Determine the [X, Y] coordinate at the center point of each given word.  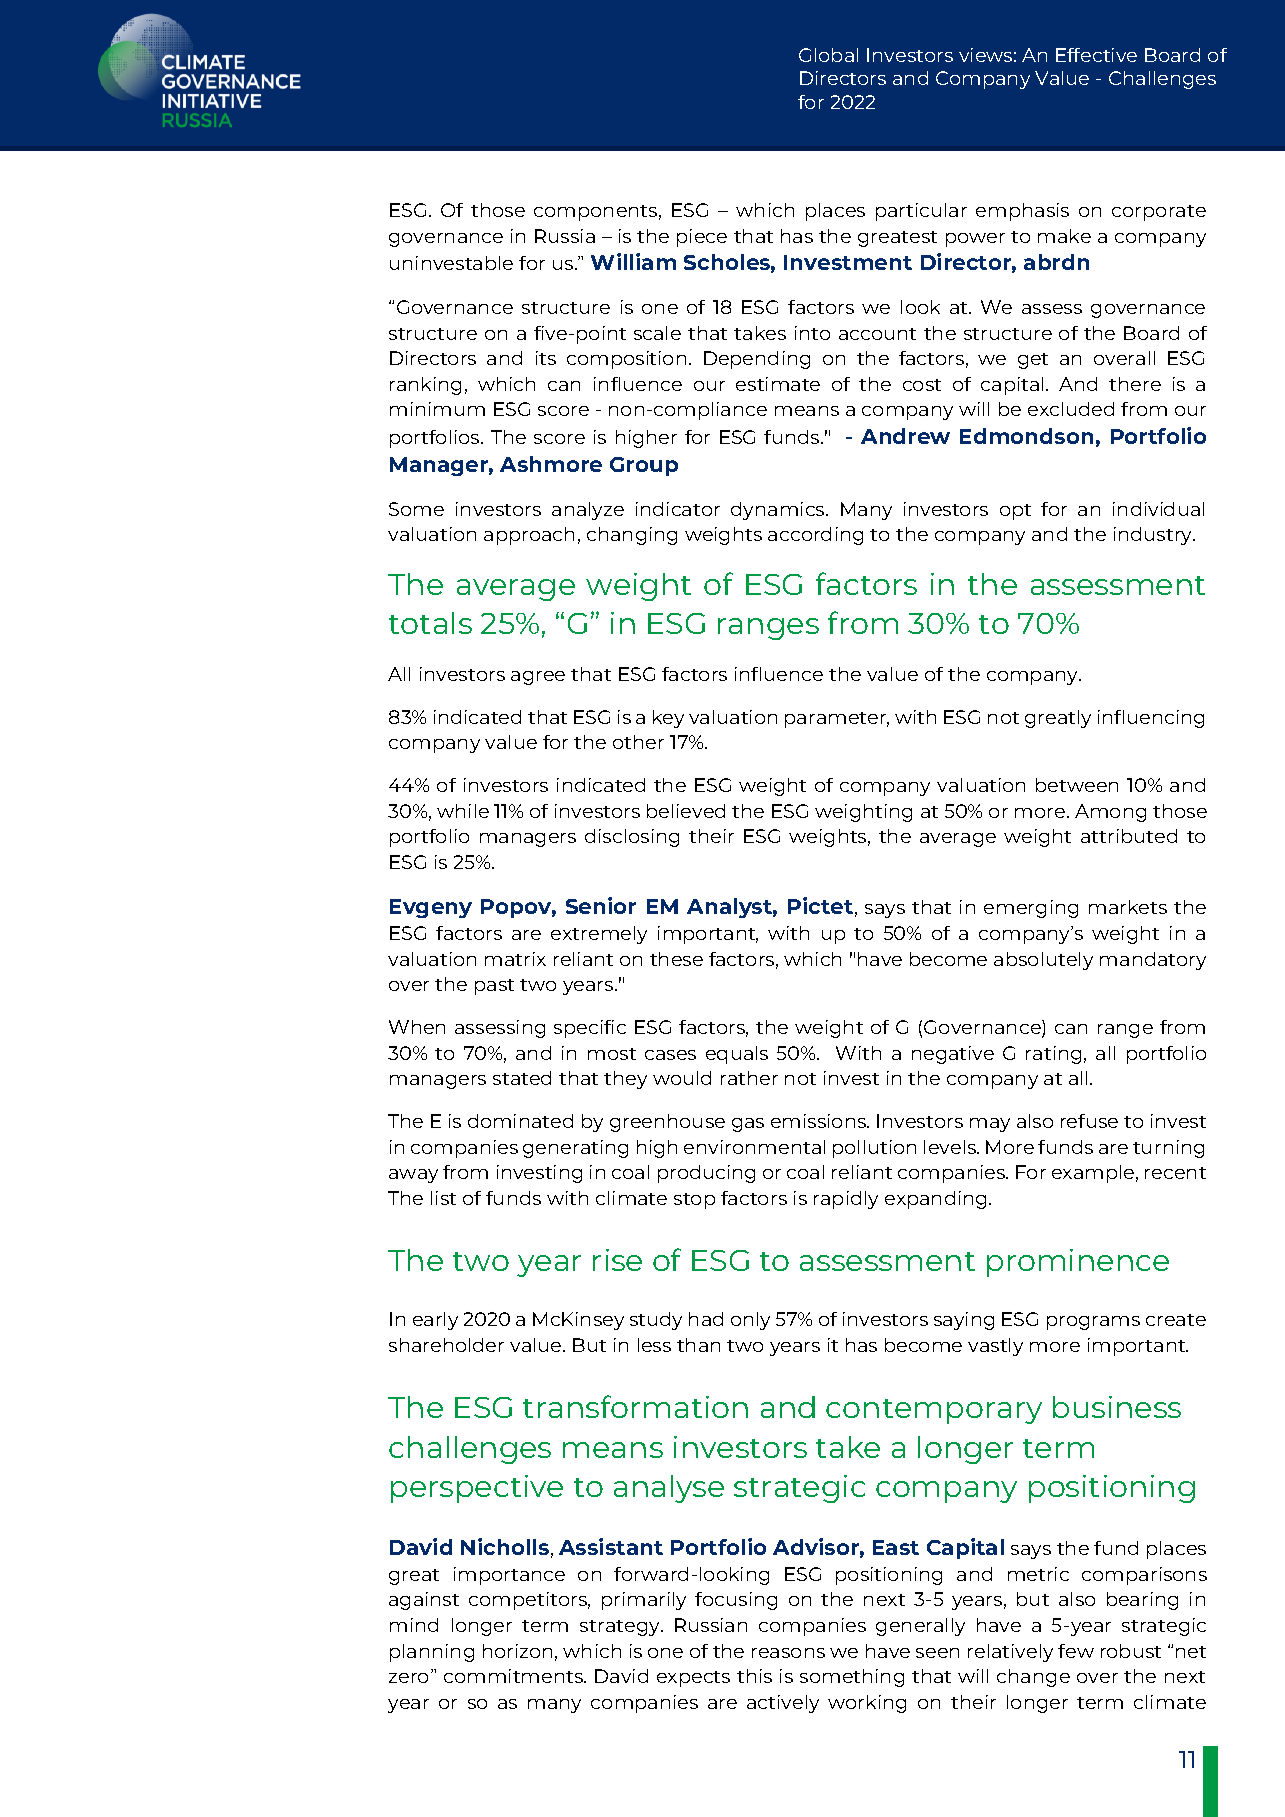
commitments [515, 1676]
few [1076, 1651]
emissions [820, 1121]
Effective [1096, 55]
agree [538, 678]
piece [702, 238]
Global [828, 55]
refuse [1089, 1121]
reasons [788, 1653]
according [815, 536]
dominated [520, 1121]
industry [1154, 536]
